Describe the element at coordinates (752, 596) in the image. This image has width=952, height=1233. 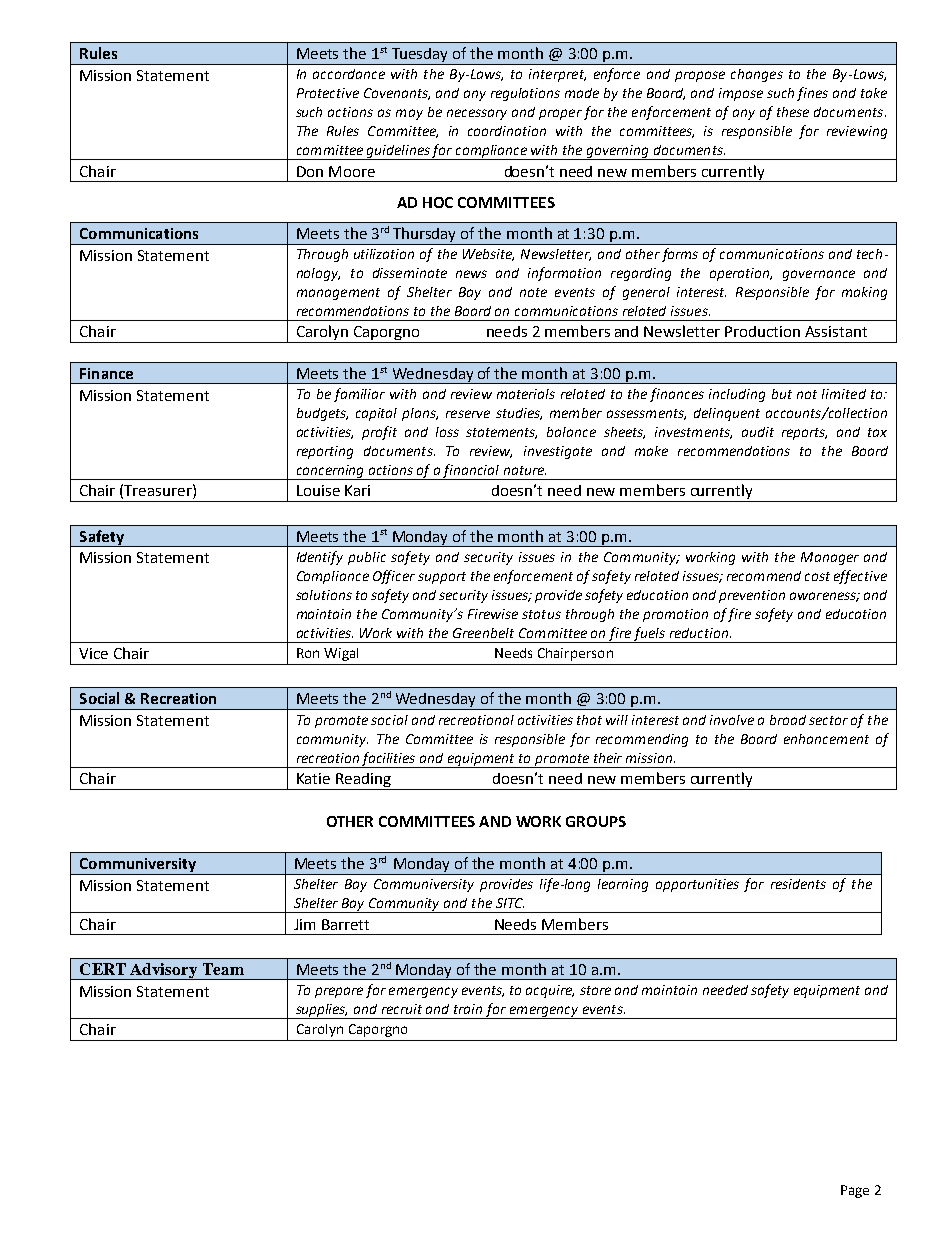
I see `prevention` at that location.
